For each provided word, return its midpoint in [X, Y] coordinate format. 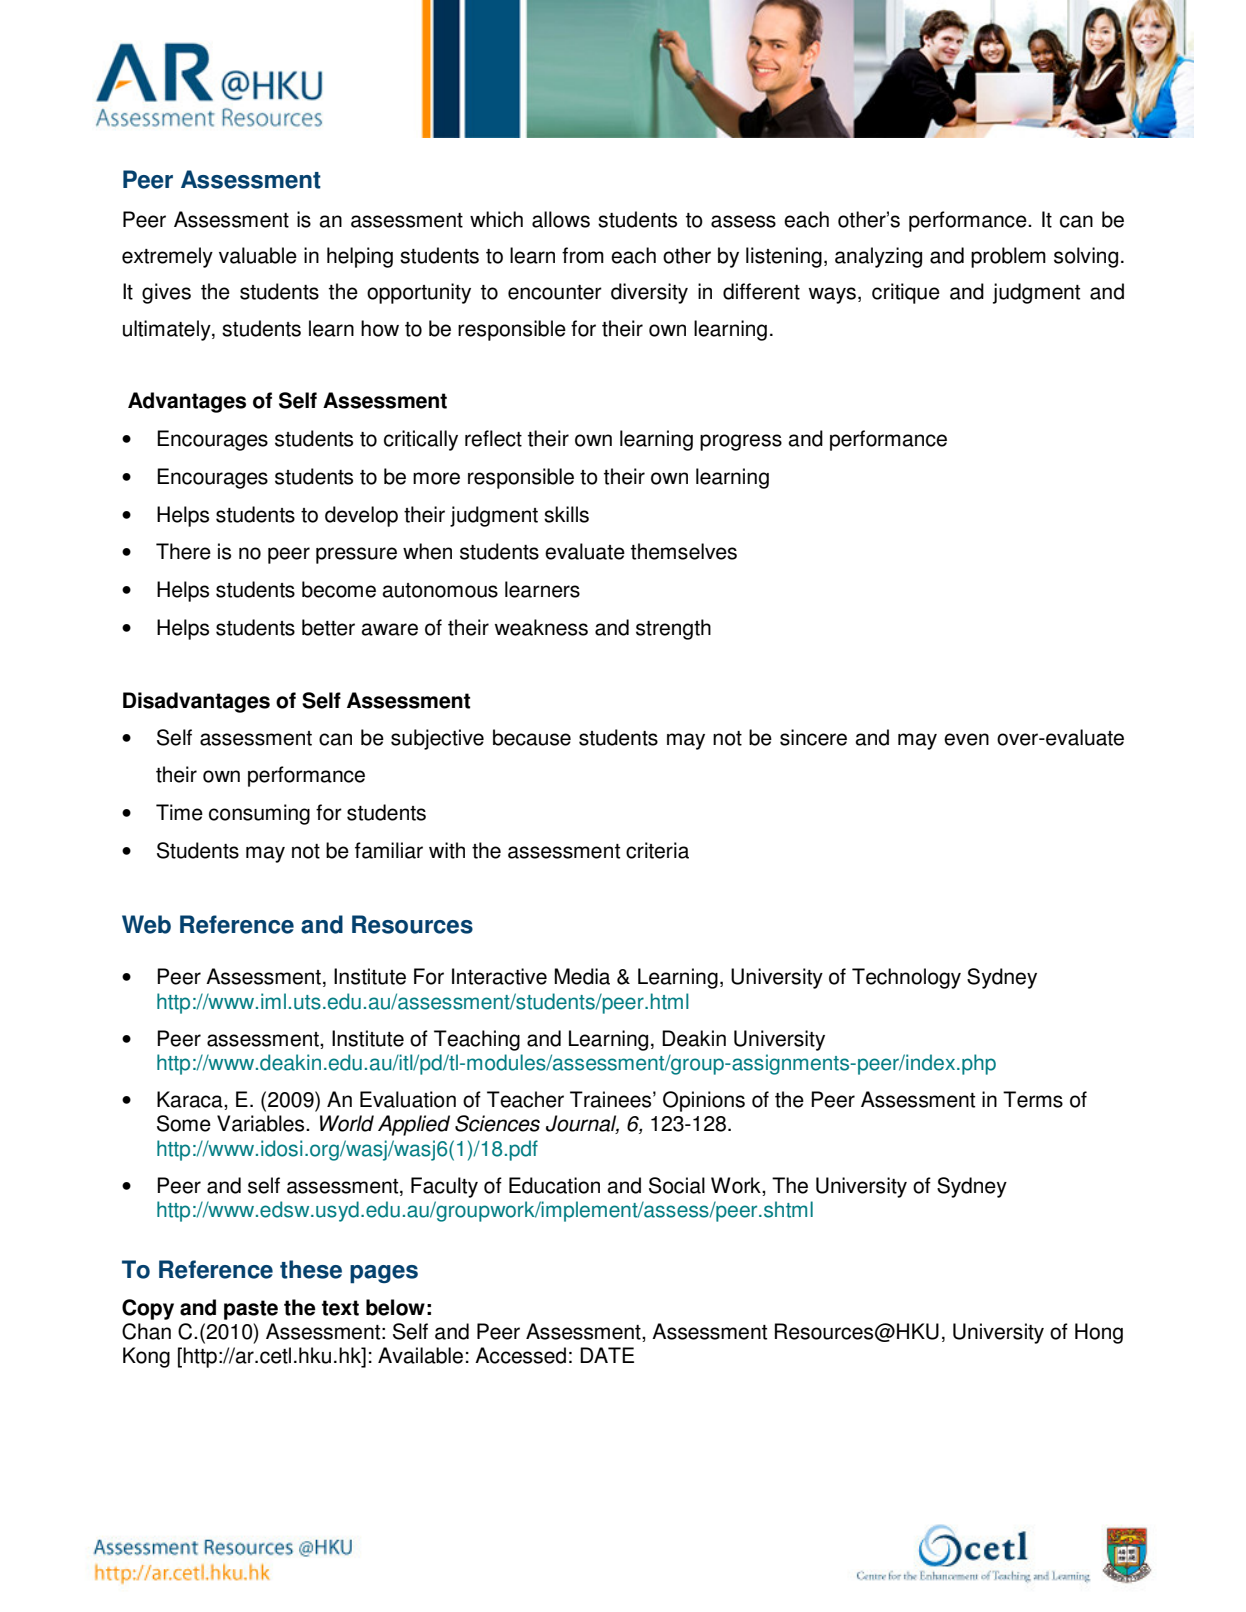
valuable [258, 255]
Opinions [704, 1101]
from [583, 255]
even [966, 739]
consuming [259, 814]
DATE [607, 1355]
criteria [657, 850]
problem [1008, 257]
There [183, 551]
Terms [1033, 1099]
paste [251, 1310]
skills [566, 514]
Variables [262, 1123]
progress [741, 442]
